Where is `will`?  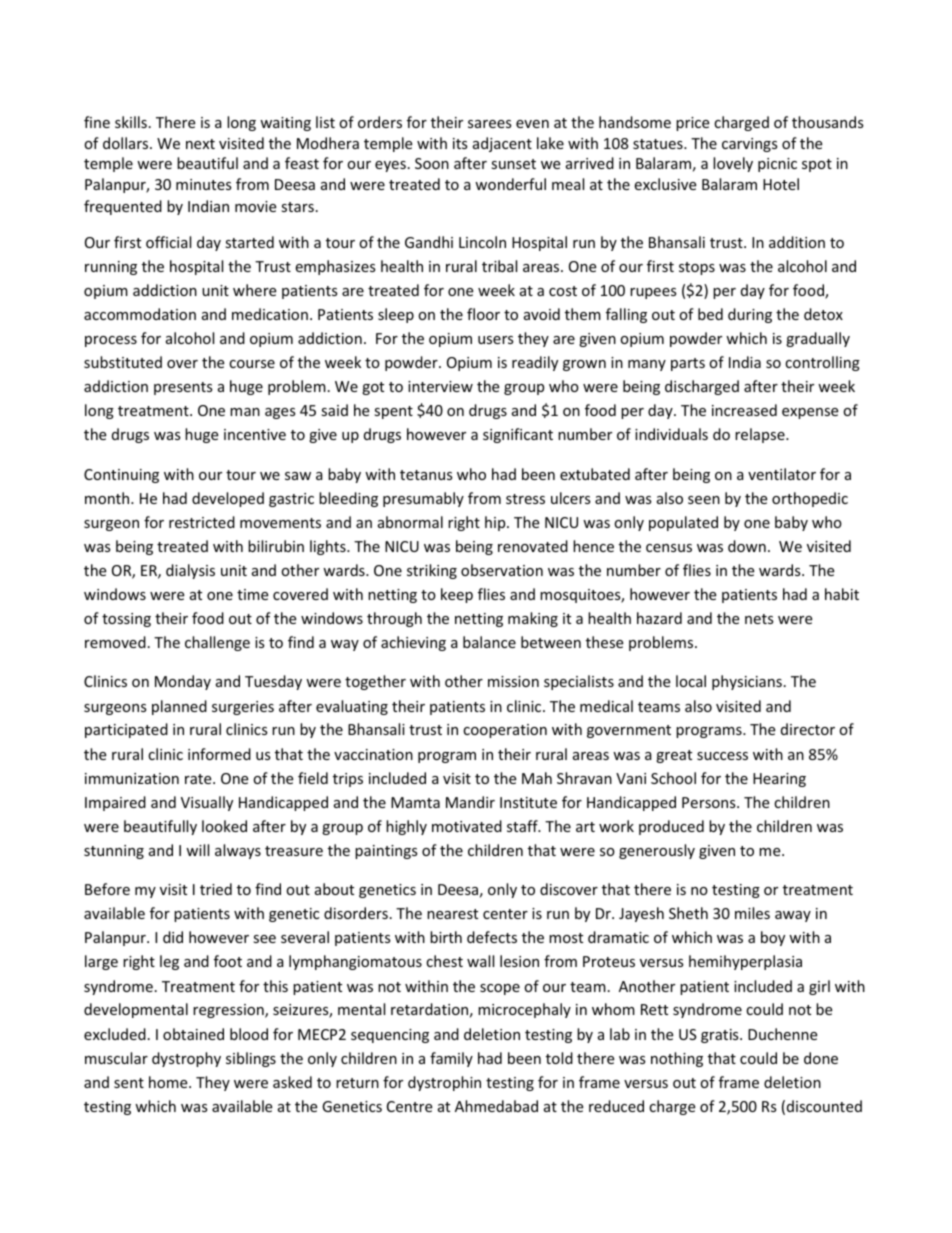 will is located at coordinates (197, 850).
